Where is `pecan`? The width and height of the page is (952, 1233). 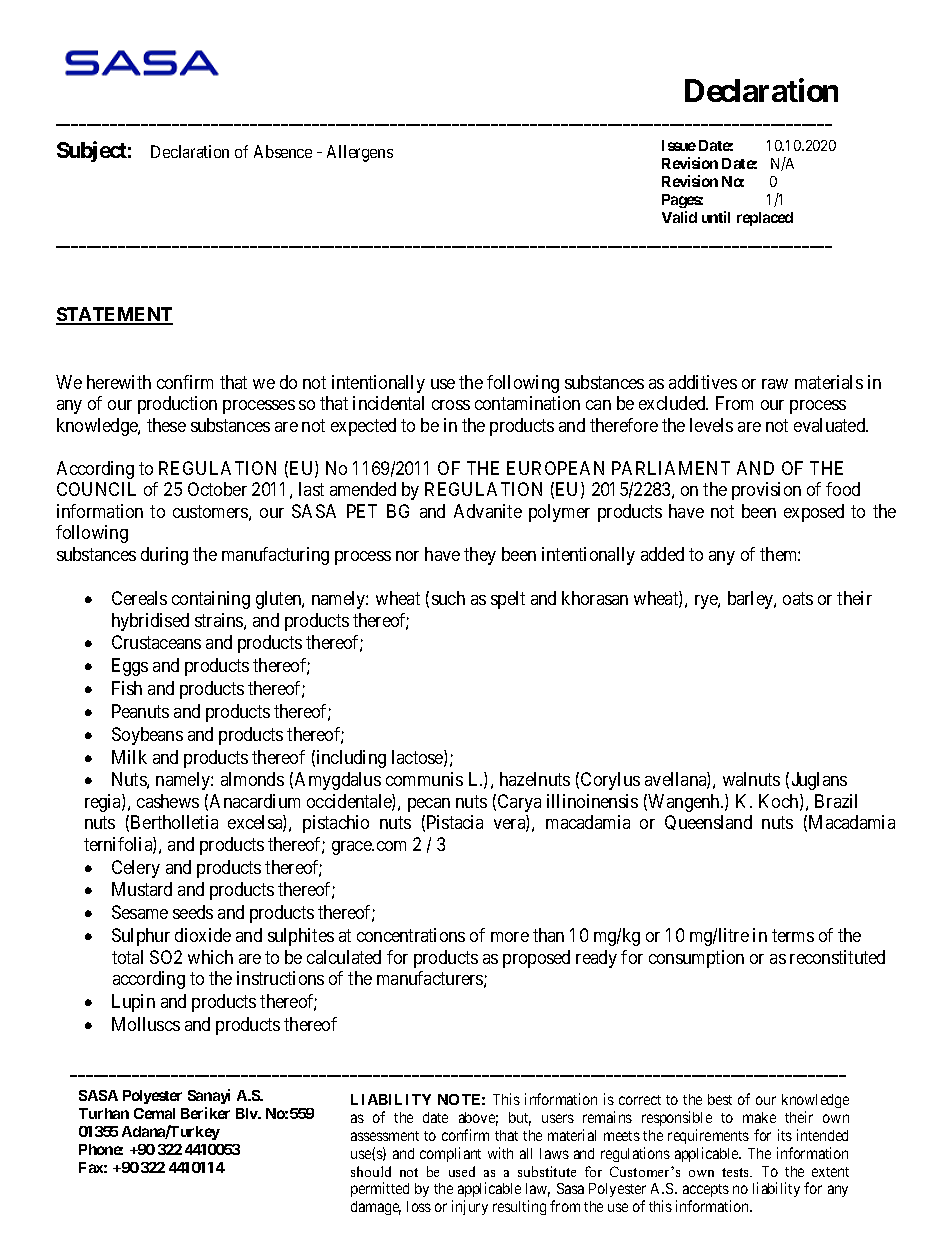 pecan is located at coordinates (429, 805).
